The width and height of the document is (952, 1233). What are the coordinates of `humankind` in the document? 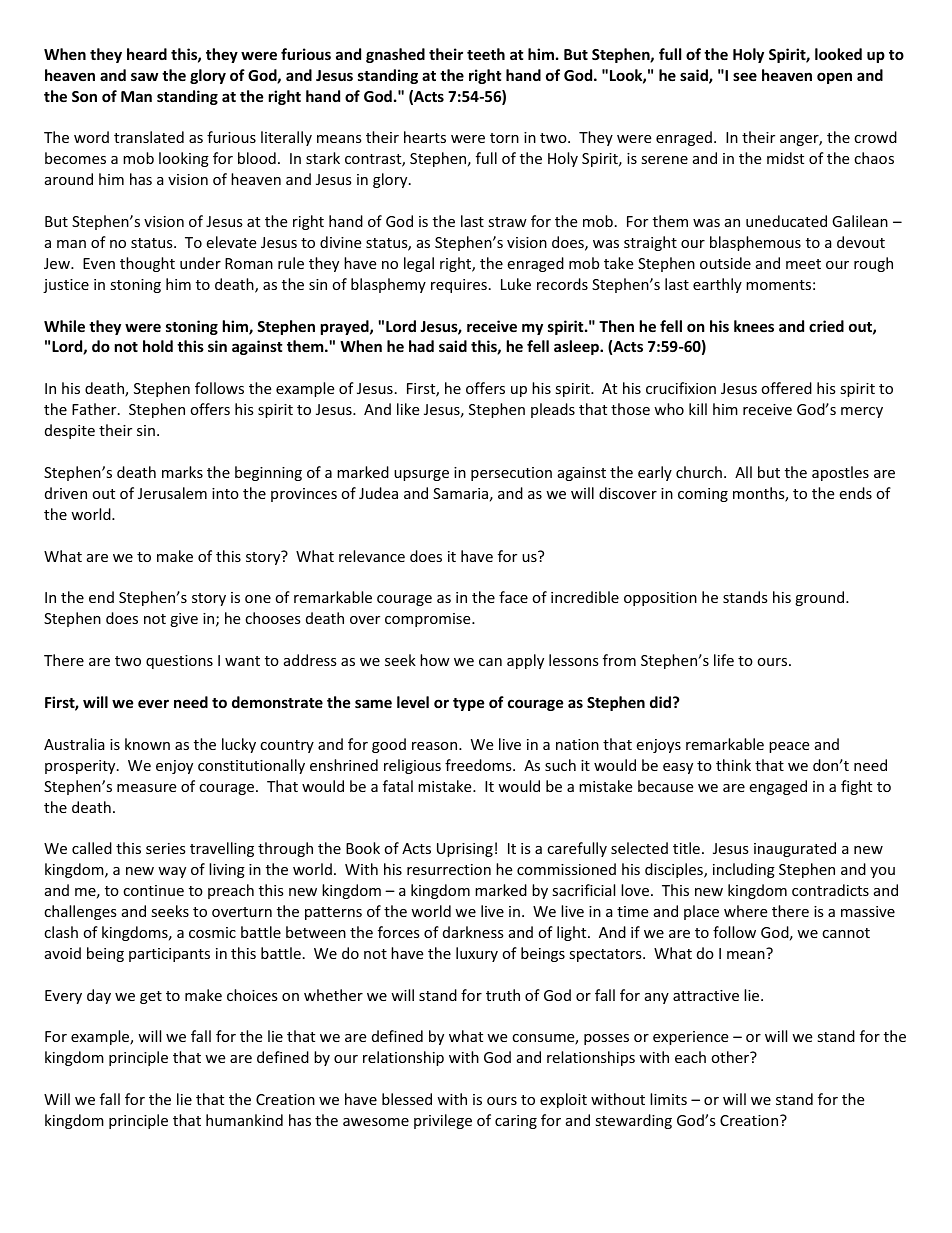 It's located at (244, 1120).
